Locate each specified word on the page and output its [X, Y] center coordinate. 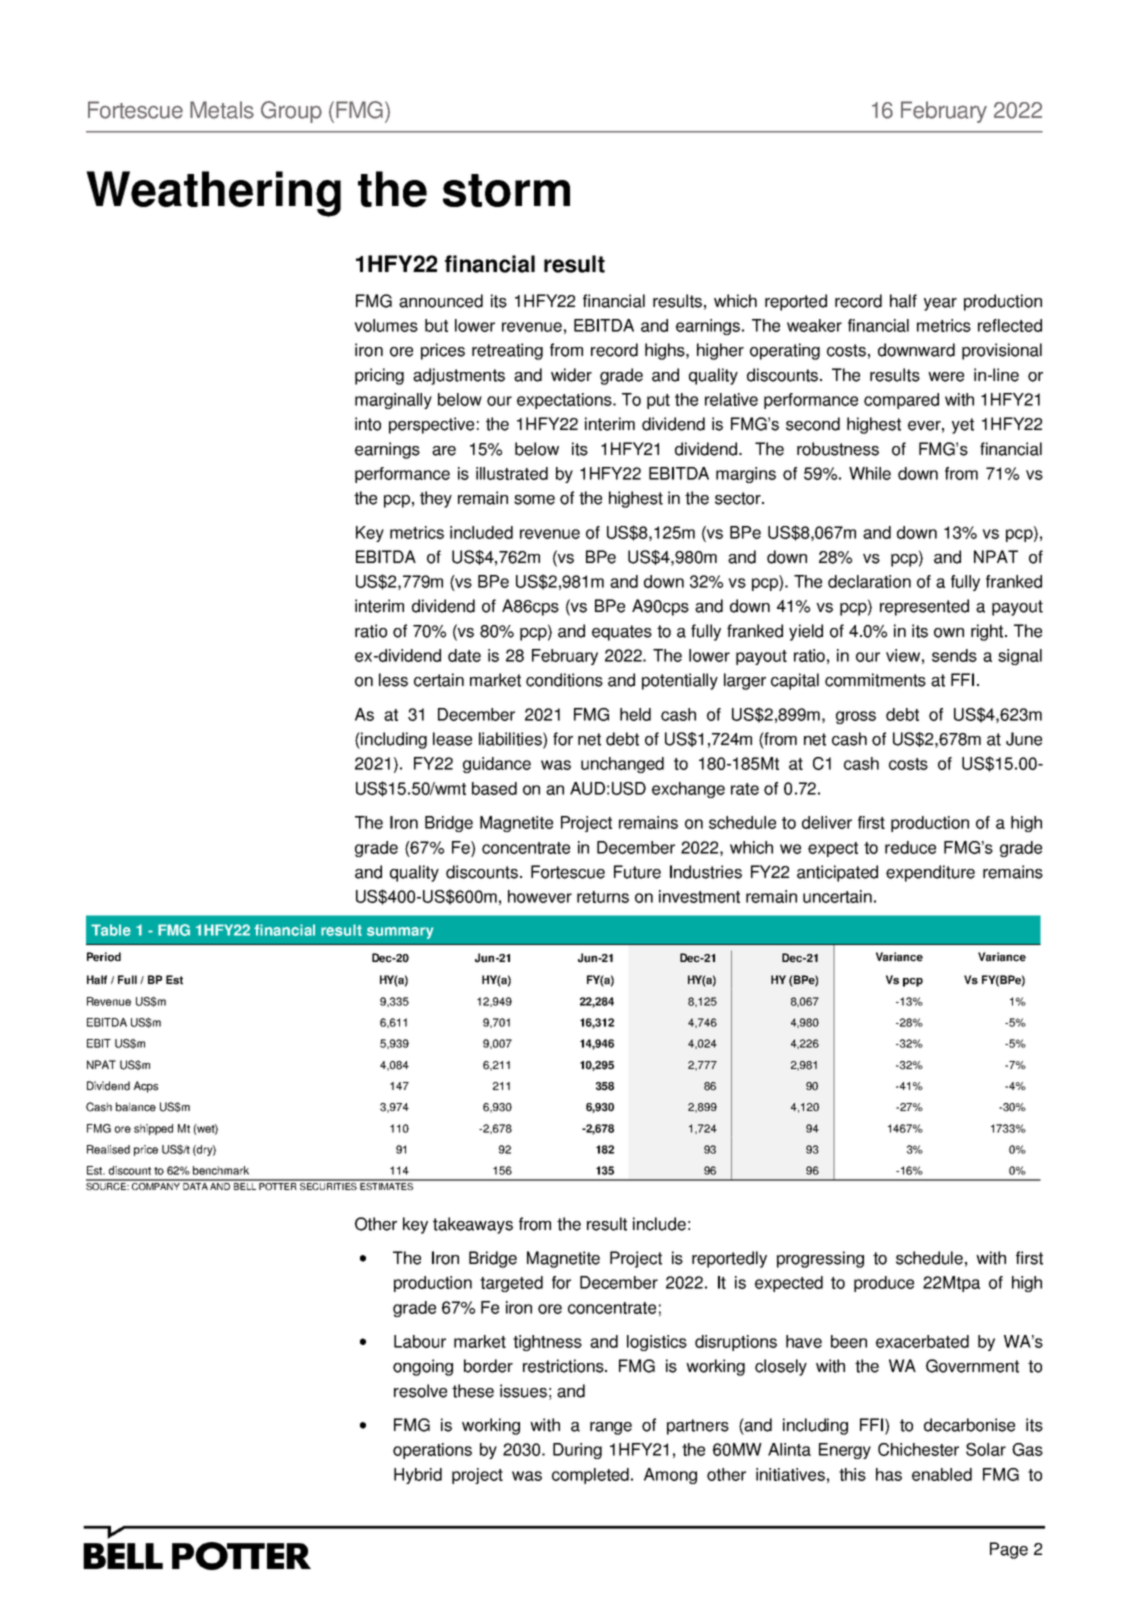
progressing [820, 1259]
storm [506, 190]
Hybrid [418, 1476]
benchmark [221, 1170]
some [534, 500]
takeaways [473, 1225]
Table [111, 930]
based [494, 788]
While [870, 473]
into [368, 424]
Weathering [213, 194]
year [940, 304]
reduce [910, 847]
